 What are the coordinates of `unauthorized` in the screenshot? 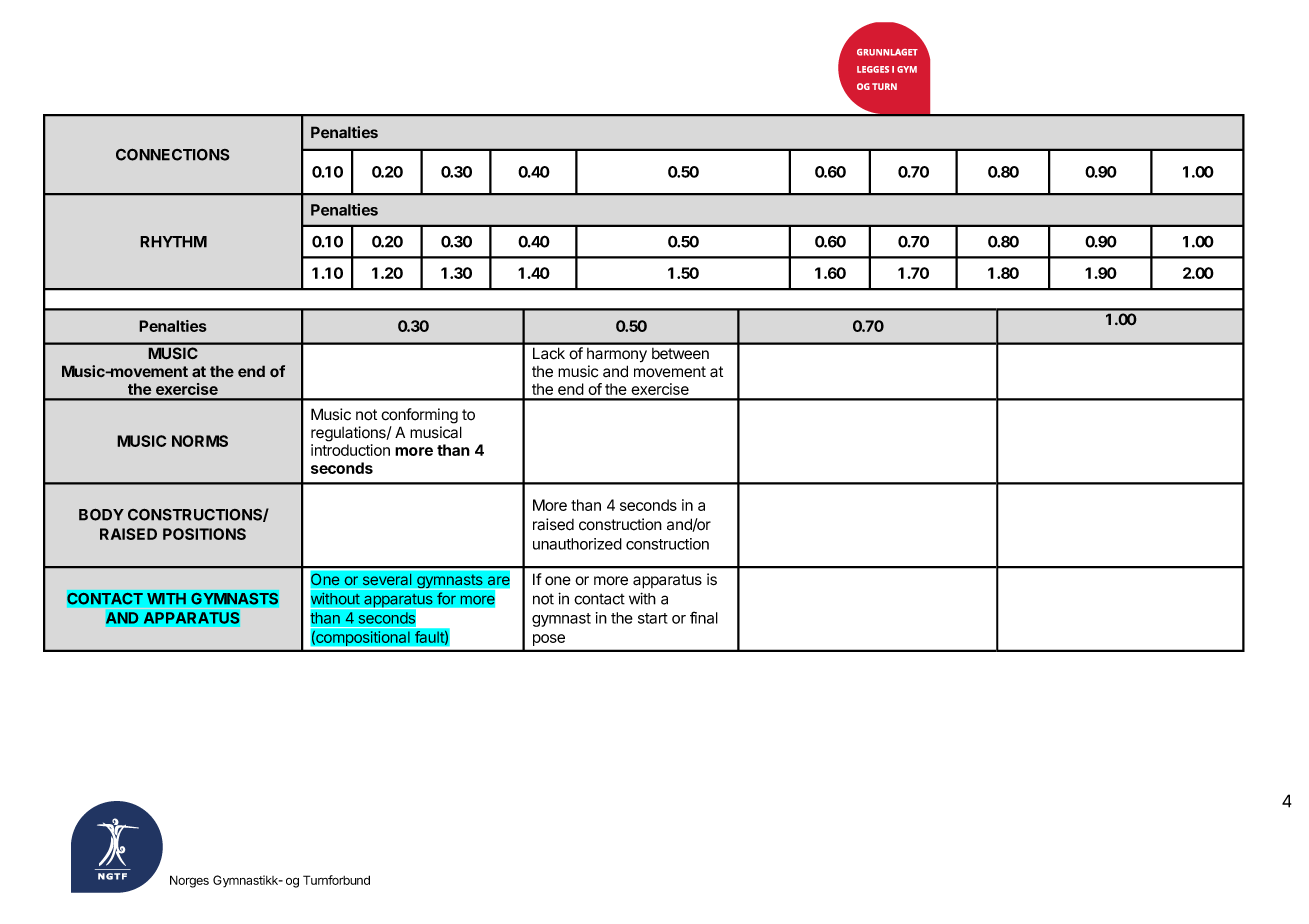 It's located at (577, 544).
